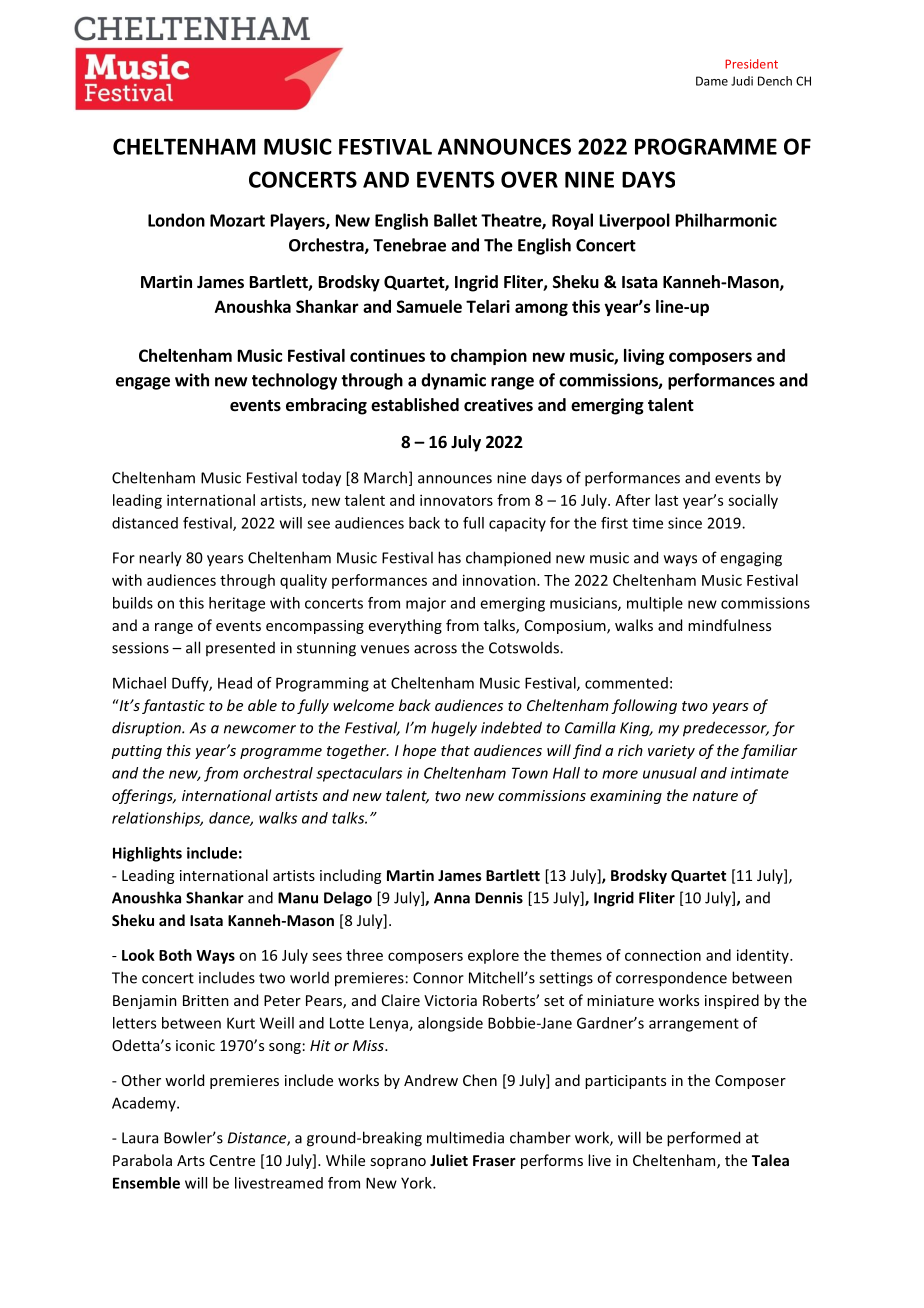  What do you see at coordinates (712, 81) in the document?
I see `Dame` at bounding box center [712, 81].
